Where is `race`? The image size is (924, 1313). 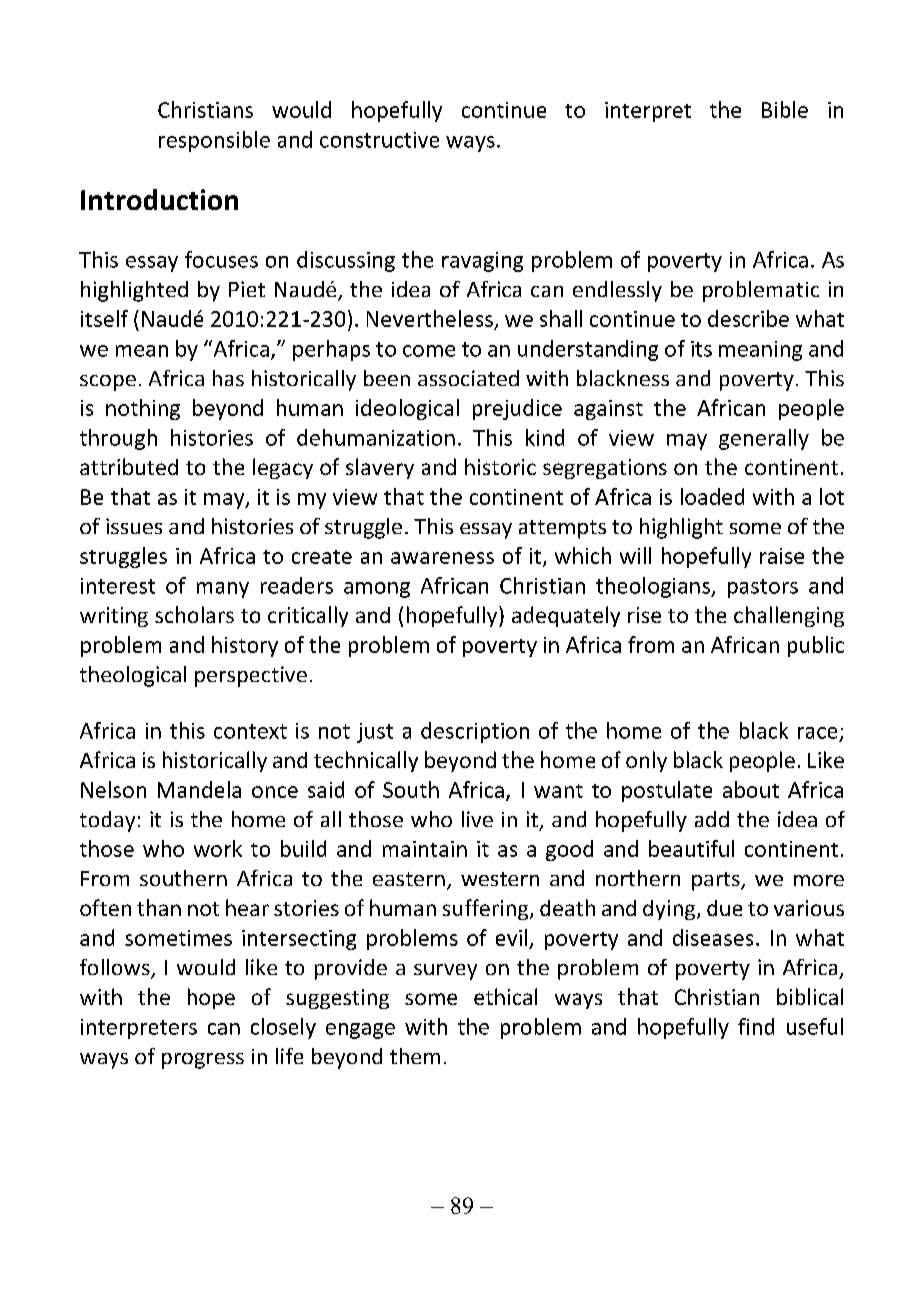
race is located at coordinates (817, 733).
